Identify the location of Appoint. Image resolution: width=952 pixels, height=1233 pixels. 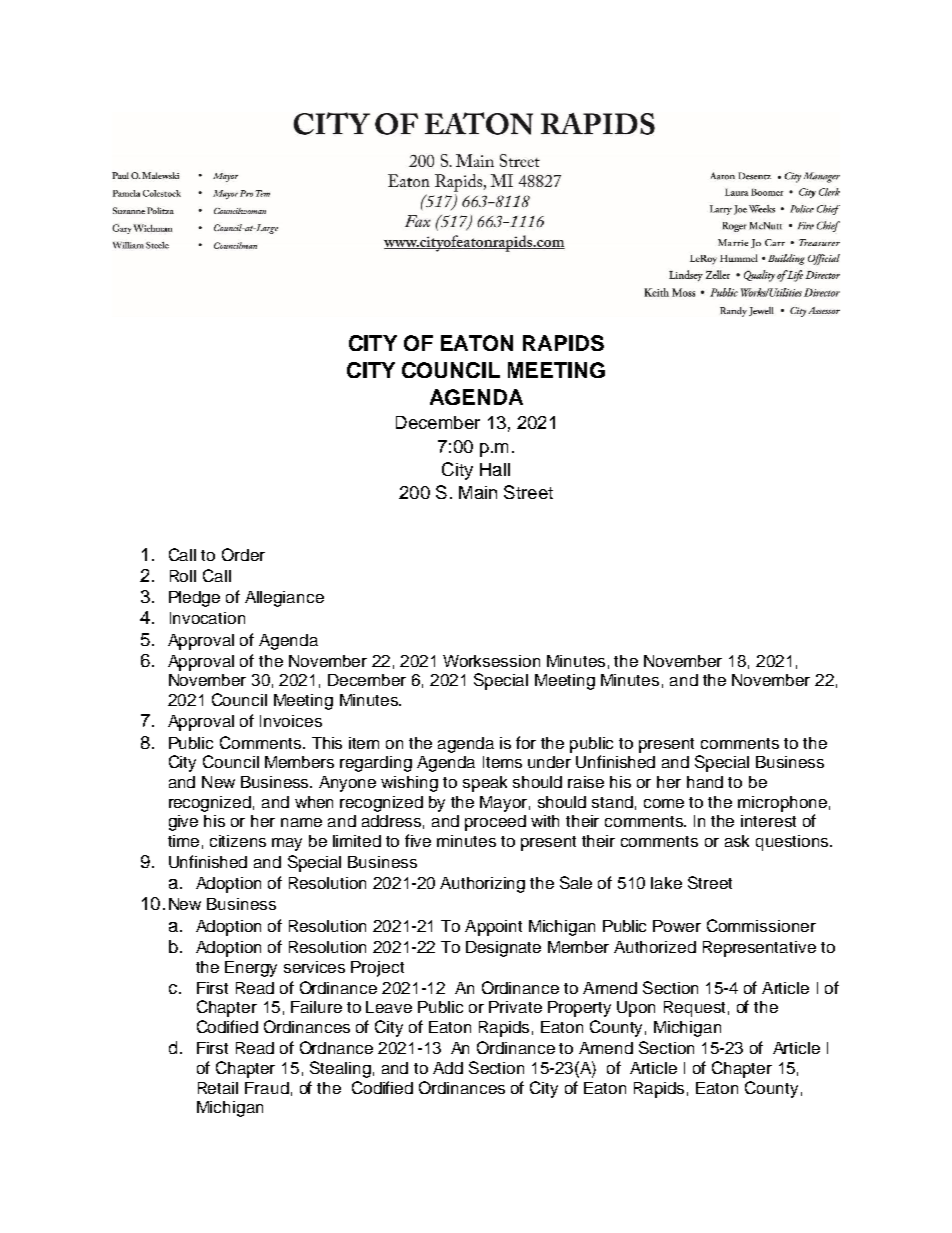
(493, 928).
